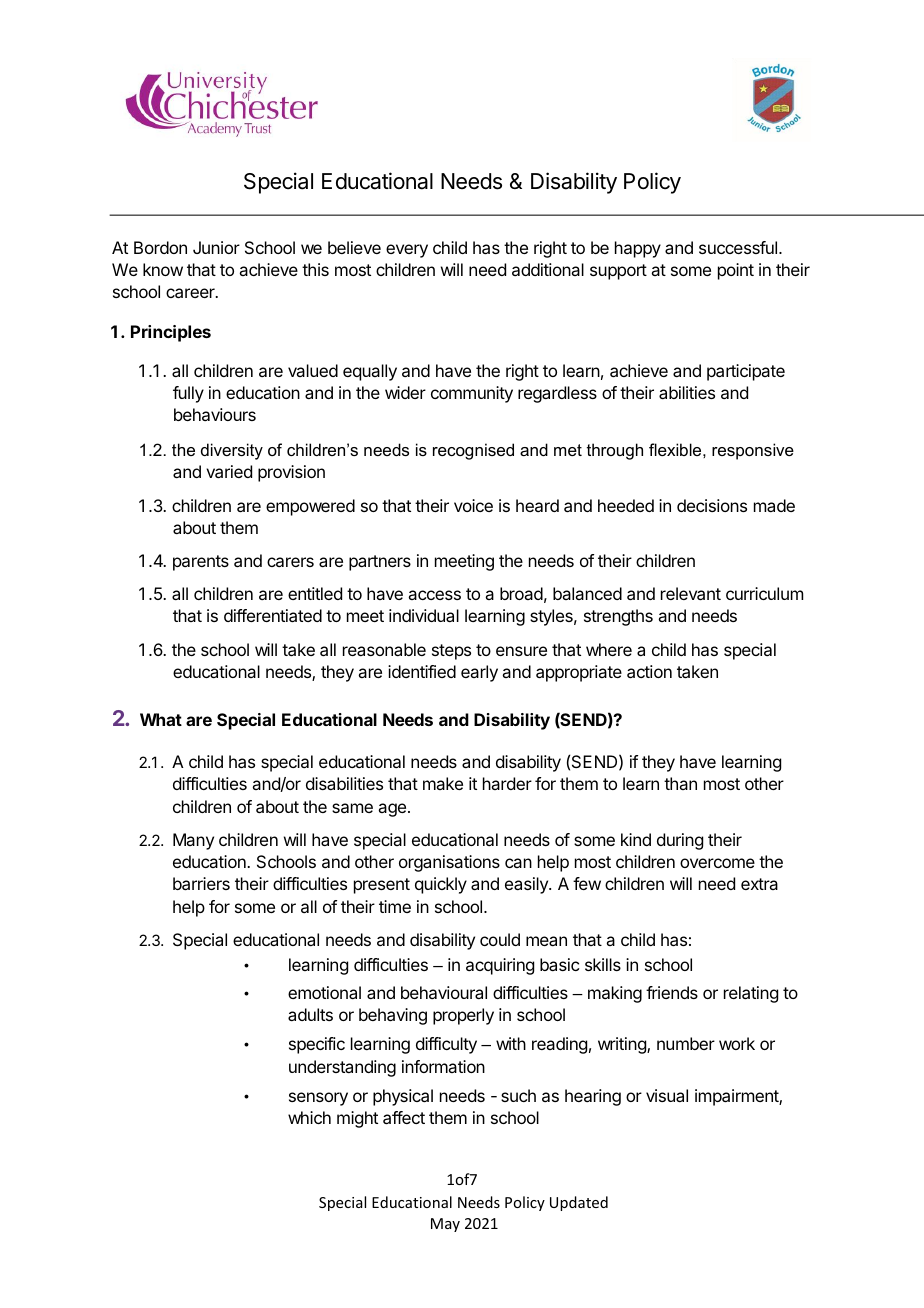 The height and width of the document is (1308, 924). Describe the element at coordinates (407, 251) in the document. I see `every` at that location.
